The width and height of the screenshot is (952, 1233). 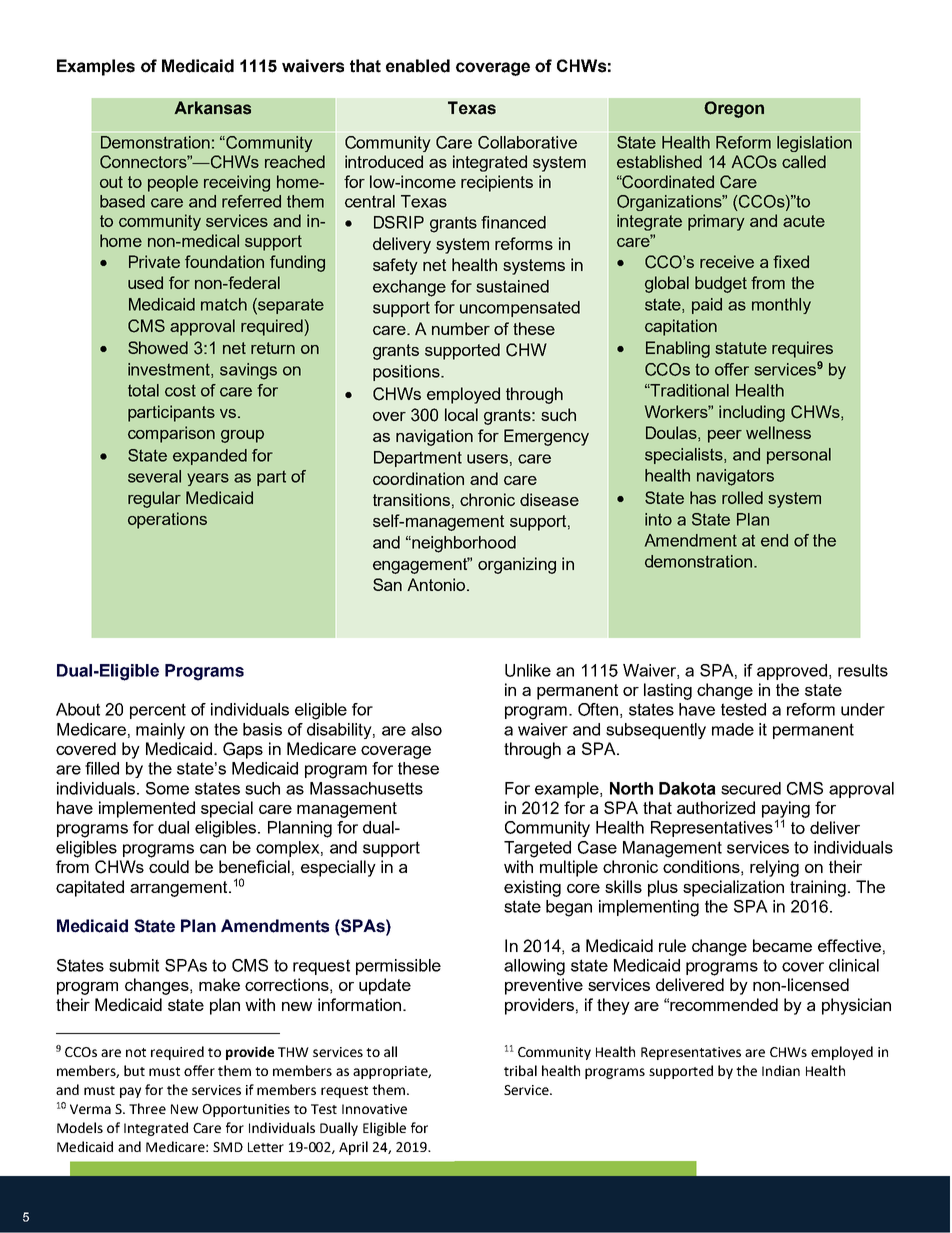 I want to click on operations, so click(x=167, y=520).
